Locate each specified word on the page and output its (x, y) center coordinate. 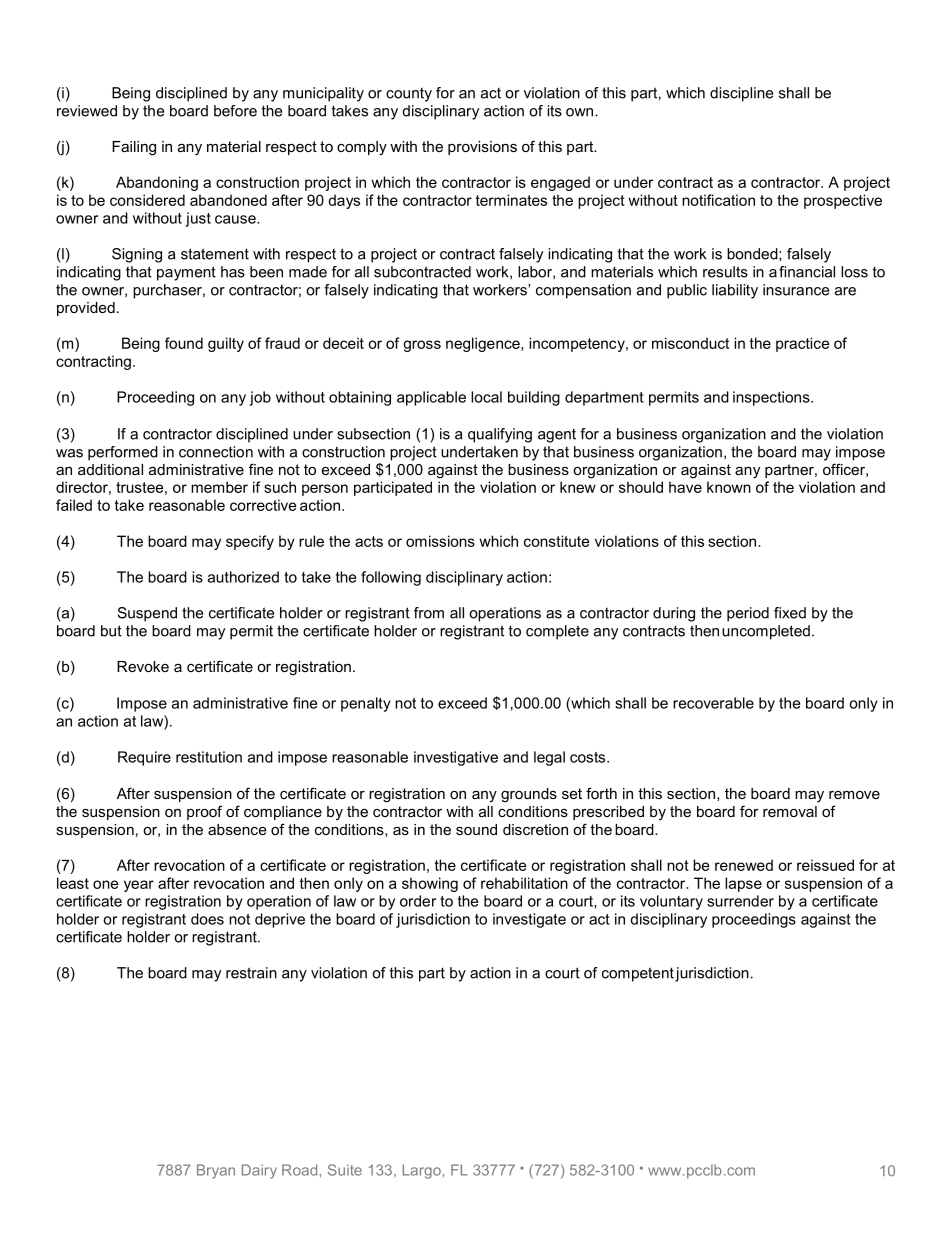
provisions (482, 148)
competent (638, 974)
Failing (134, 148)
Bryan (216, 1171)
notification (718, 200)
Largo (422, 1171)
